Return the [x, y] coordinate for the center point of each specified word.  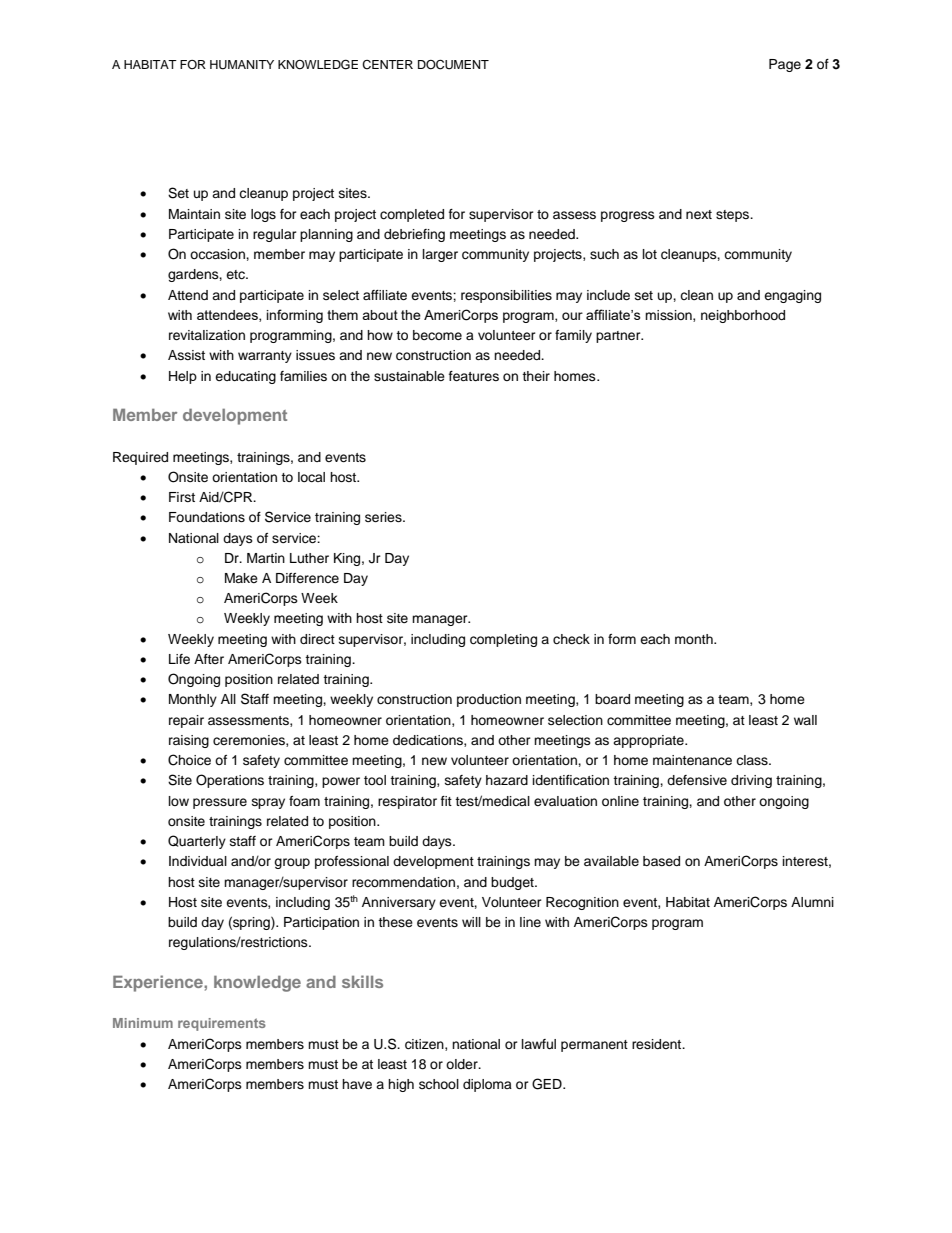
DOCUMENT [453, 65]
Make [241, 578]
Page [785, 65]
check [571, 639]
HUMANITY [242, 65]
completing [503, 640]
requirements [222, 1024]
